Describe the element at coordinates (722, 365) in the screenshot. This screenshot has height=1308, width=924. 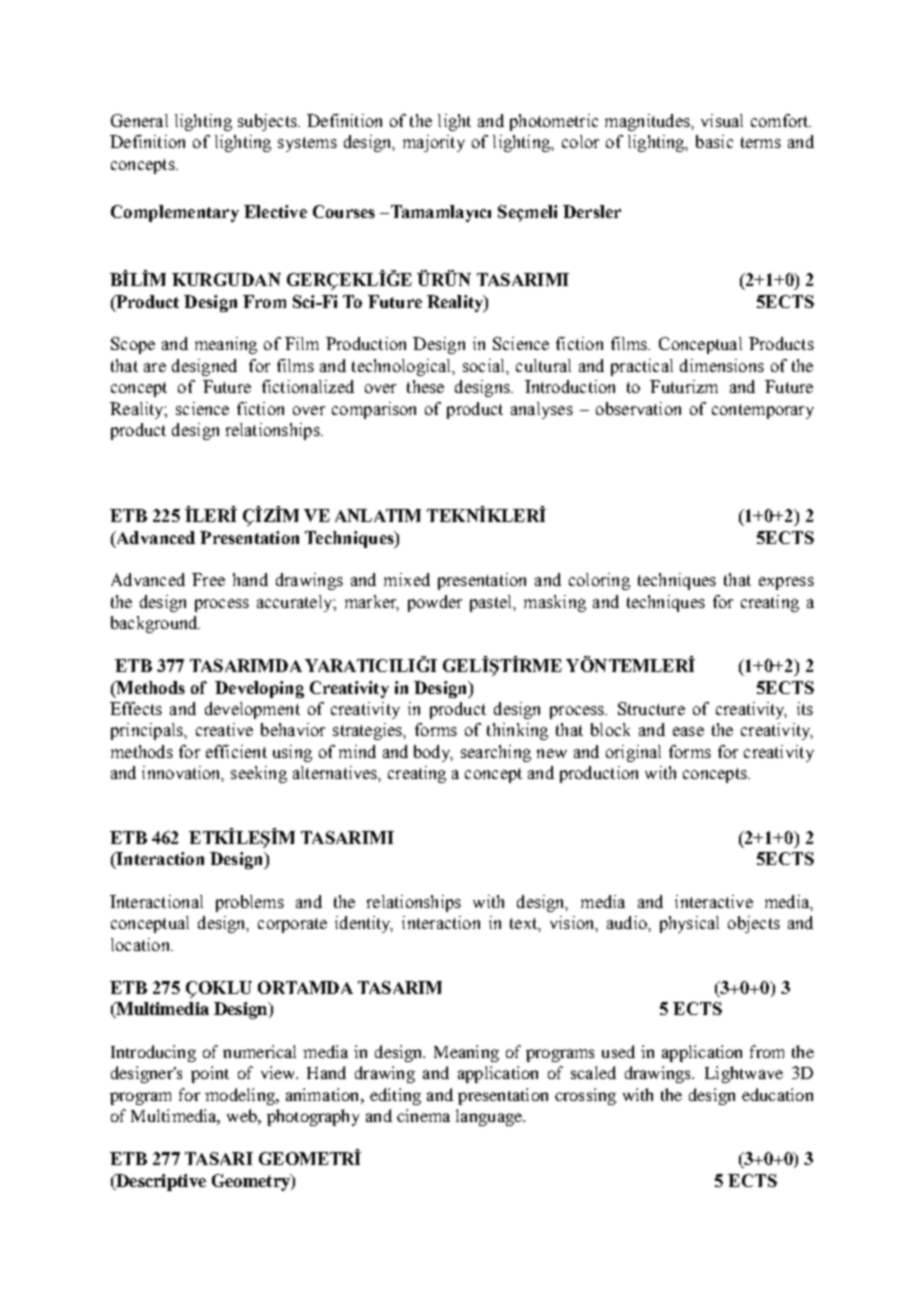
I see `dimensions` at that location.
